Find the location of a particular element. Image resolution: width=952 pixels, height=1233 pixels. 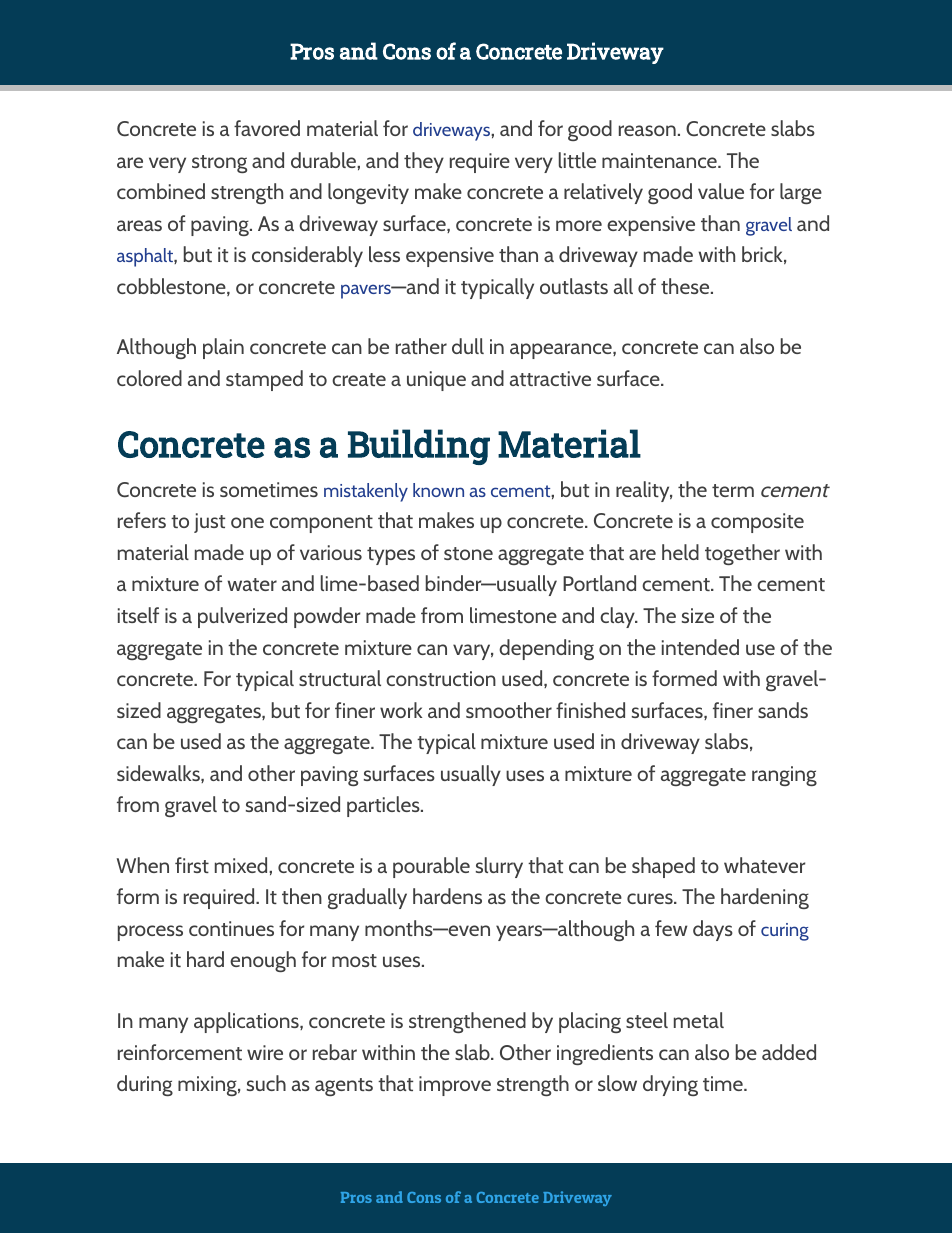

pulverized is located at coordinates (242, 617).
